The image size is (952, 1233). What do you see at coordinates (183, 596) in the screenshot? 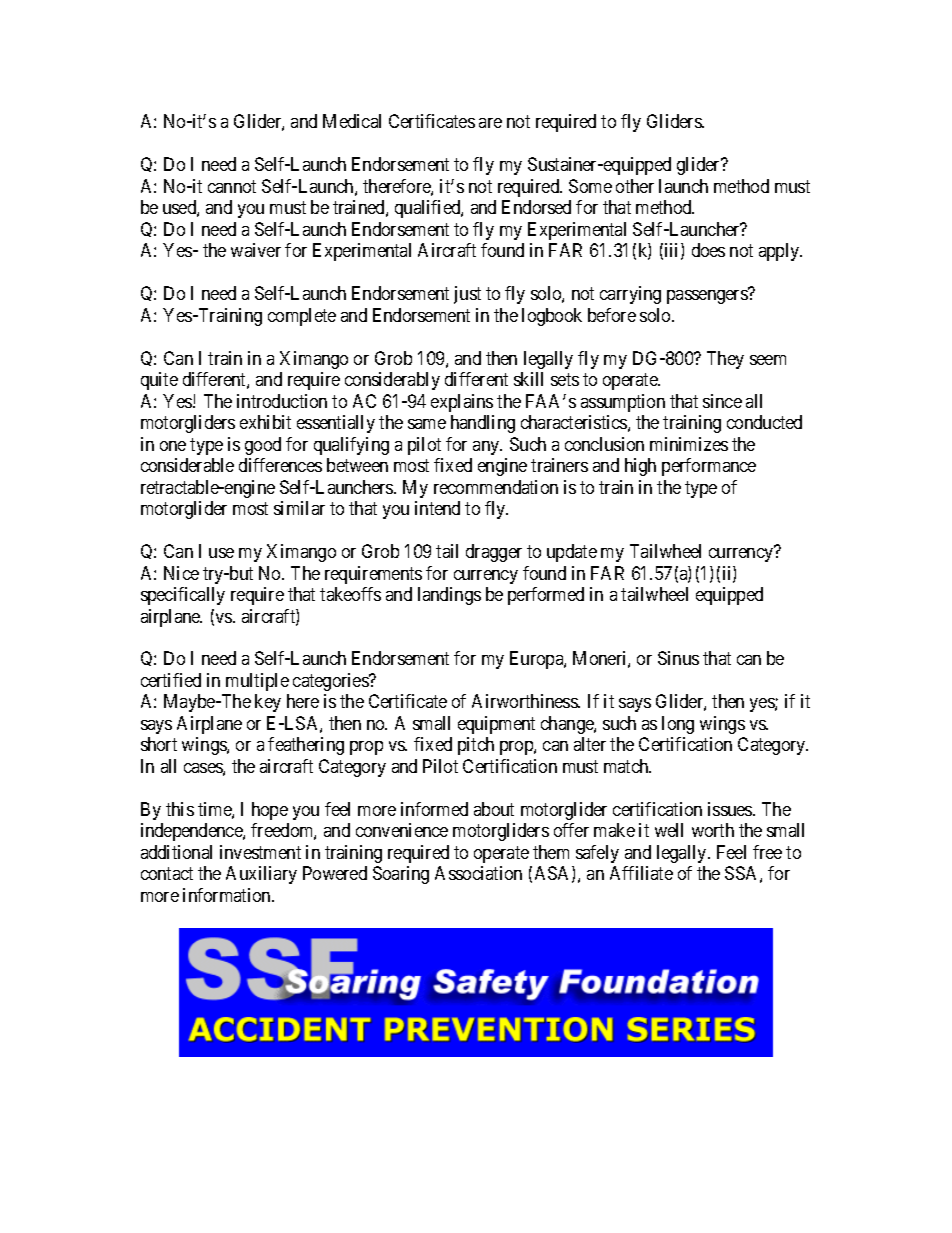
I see `specifically` at bounding box center [183, 596].
